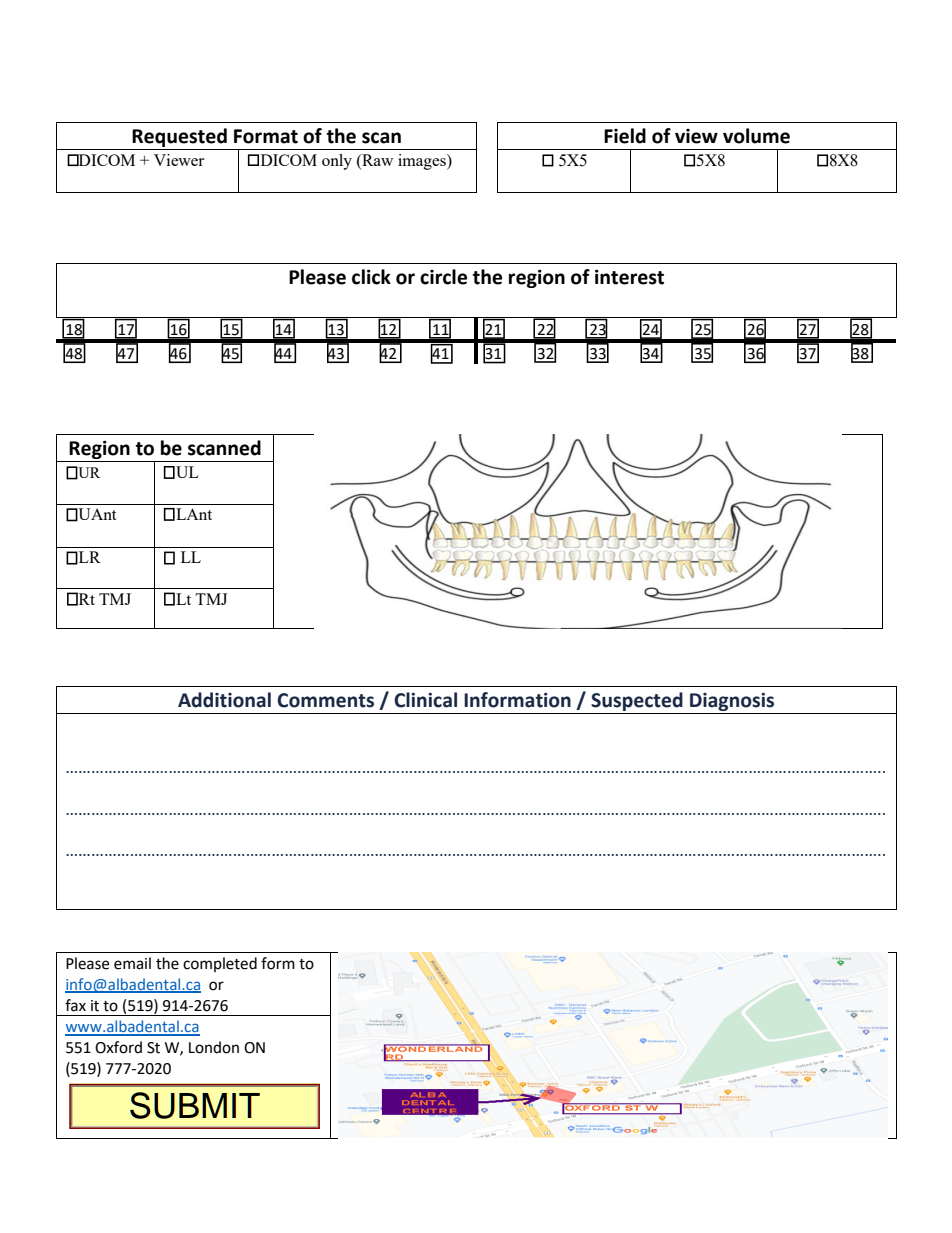 The image size is (952, 1233). Describe the element at coordinates (214, 1047) in the document. I see `London` at that location.
